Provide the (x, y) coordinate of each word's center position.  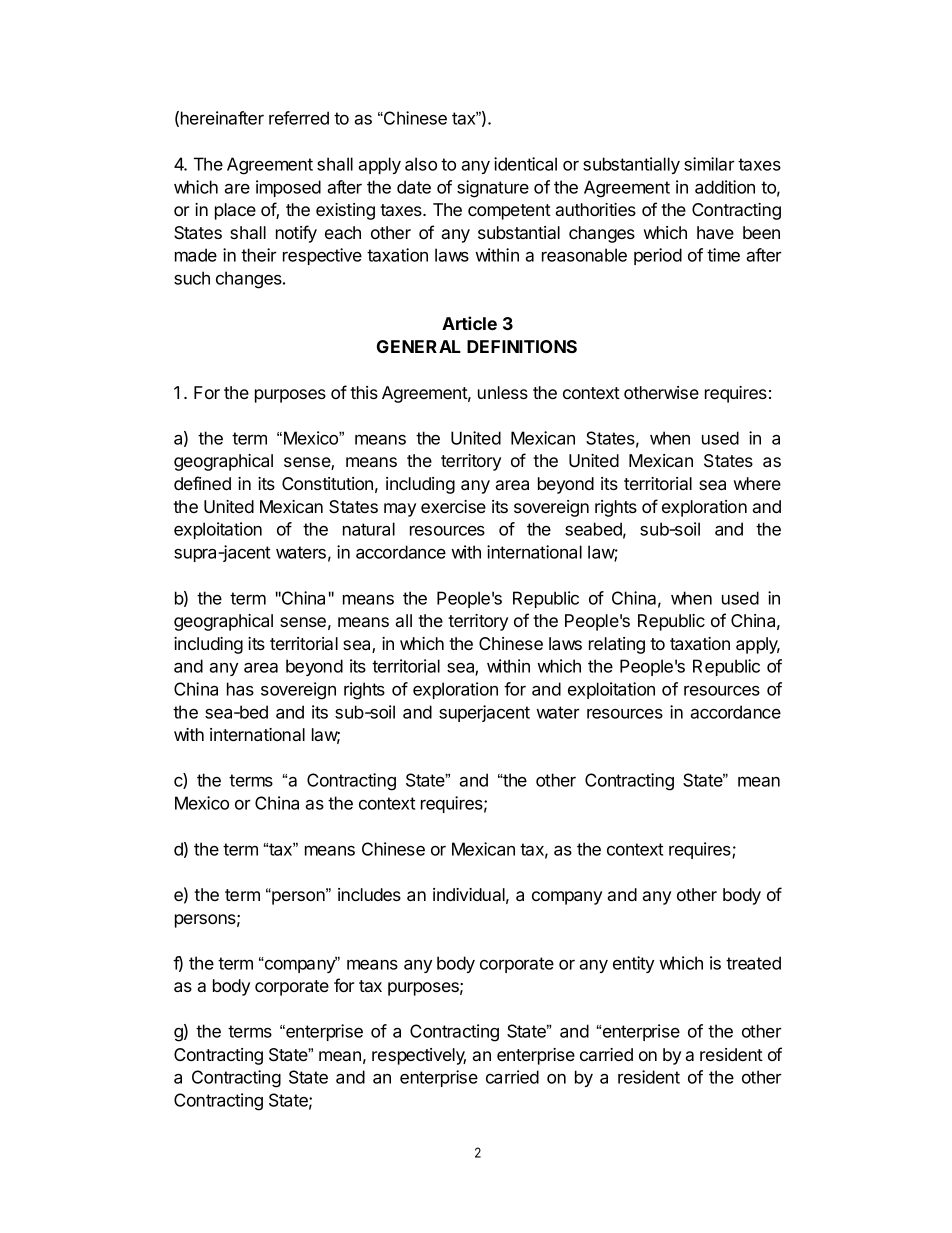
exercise (453, 506)
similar (709, 164)
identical (525, 164)
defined (202, 483)
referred (299, 118)
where (757, 483)
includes (369, 894)
